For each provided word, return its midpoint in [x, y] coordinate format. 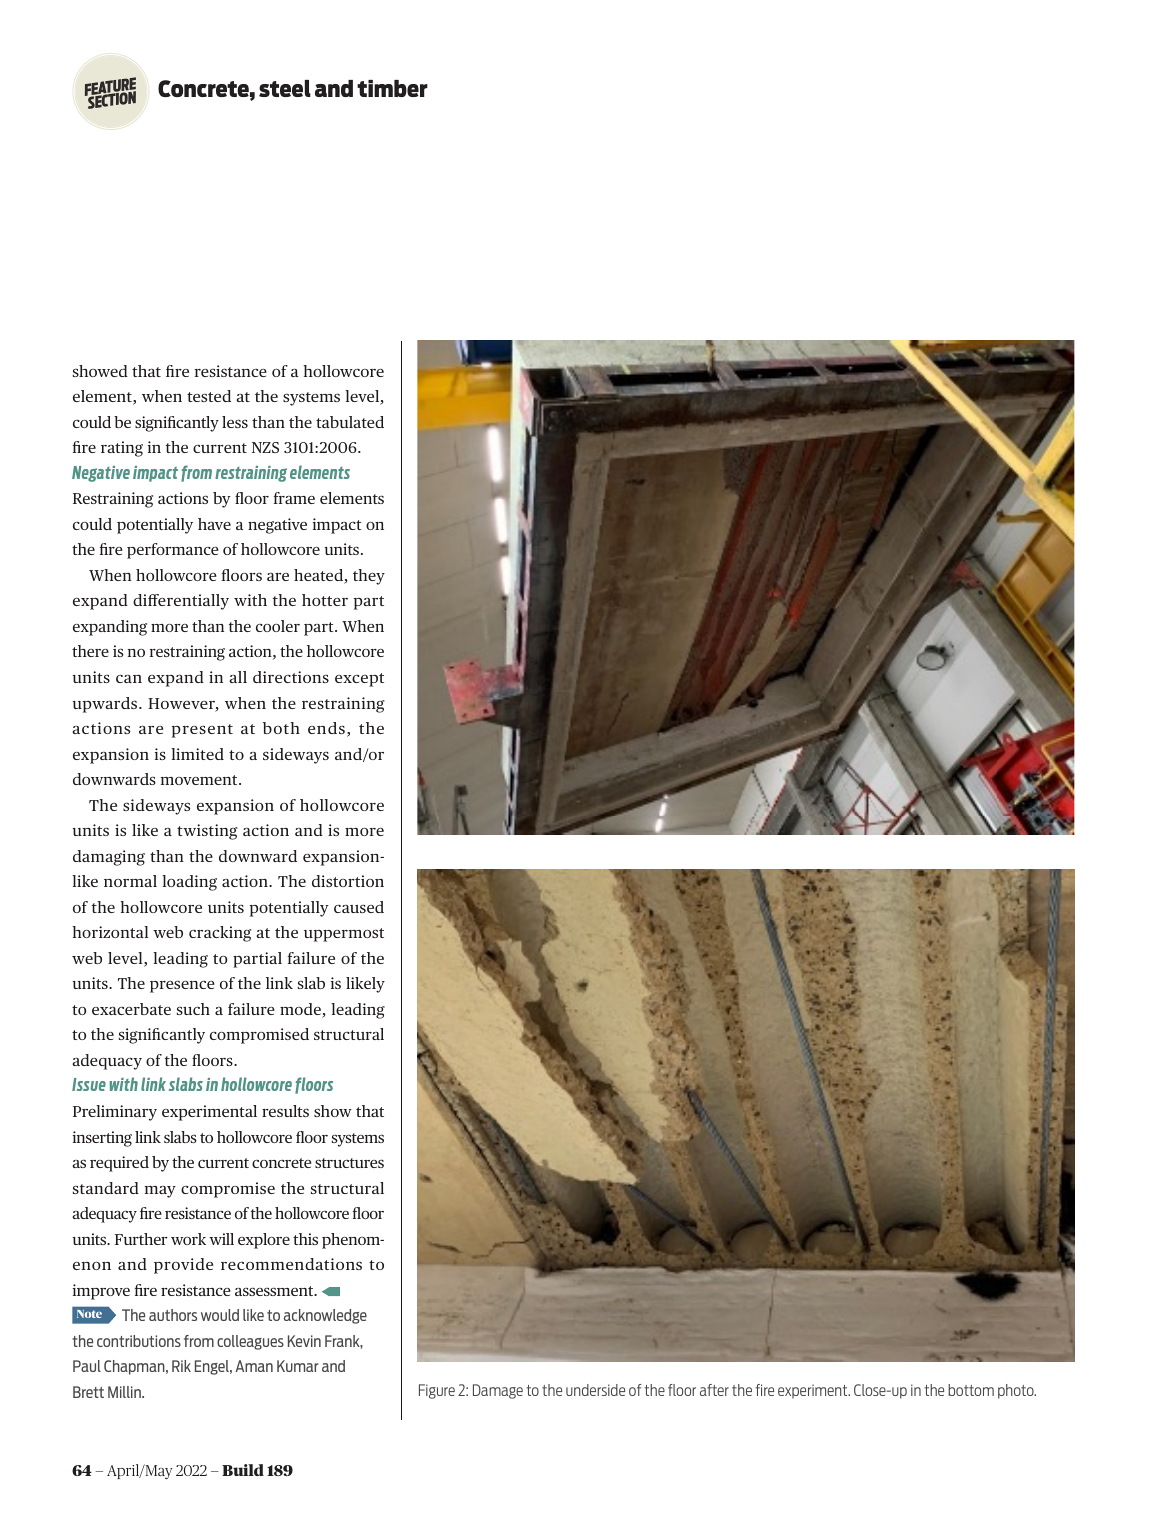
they [369, 577]
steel [285, 88]
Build [243, 1470]
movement [200, 780]
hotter [325, 600]
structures [349, 1163]
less [235, 422]
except [359, 680]
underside [595, 1390]
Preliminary [115, 1113]
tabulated [350, 422]
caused [359, 907]
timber [392, 88]
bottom [971, 1390]
